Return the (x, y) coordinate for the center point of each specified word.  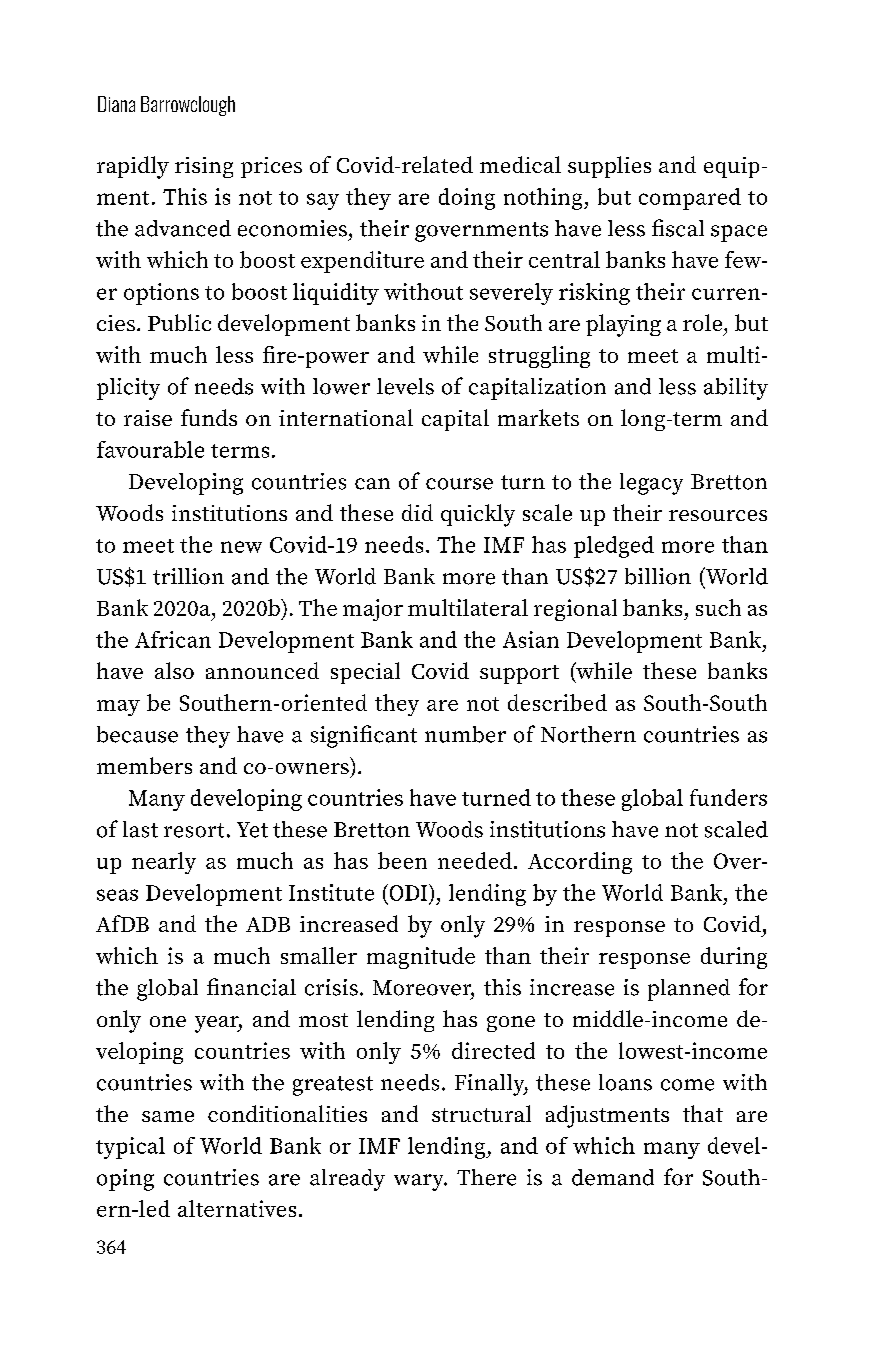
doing (467, 199)
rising (204, 167)
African (173, 639)
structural (481, 1113)
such (718, 607)
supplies (609, 167)
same (168, 1116)
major (373, 610)
